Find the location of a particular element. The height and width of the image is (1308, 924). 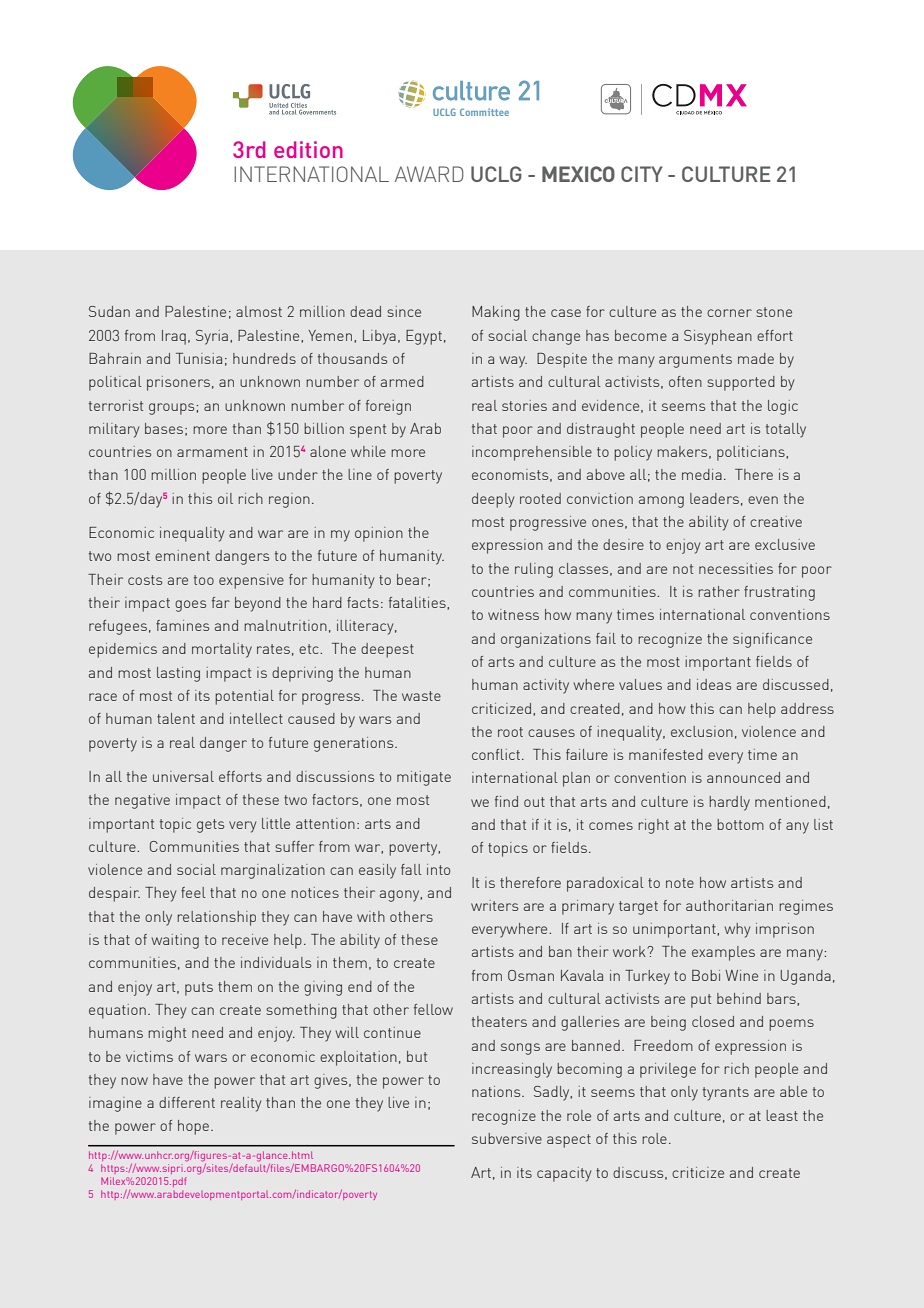

Committee is located at coordinates (484, 112).
